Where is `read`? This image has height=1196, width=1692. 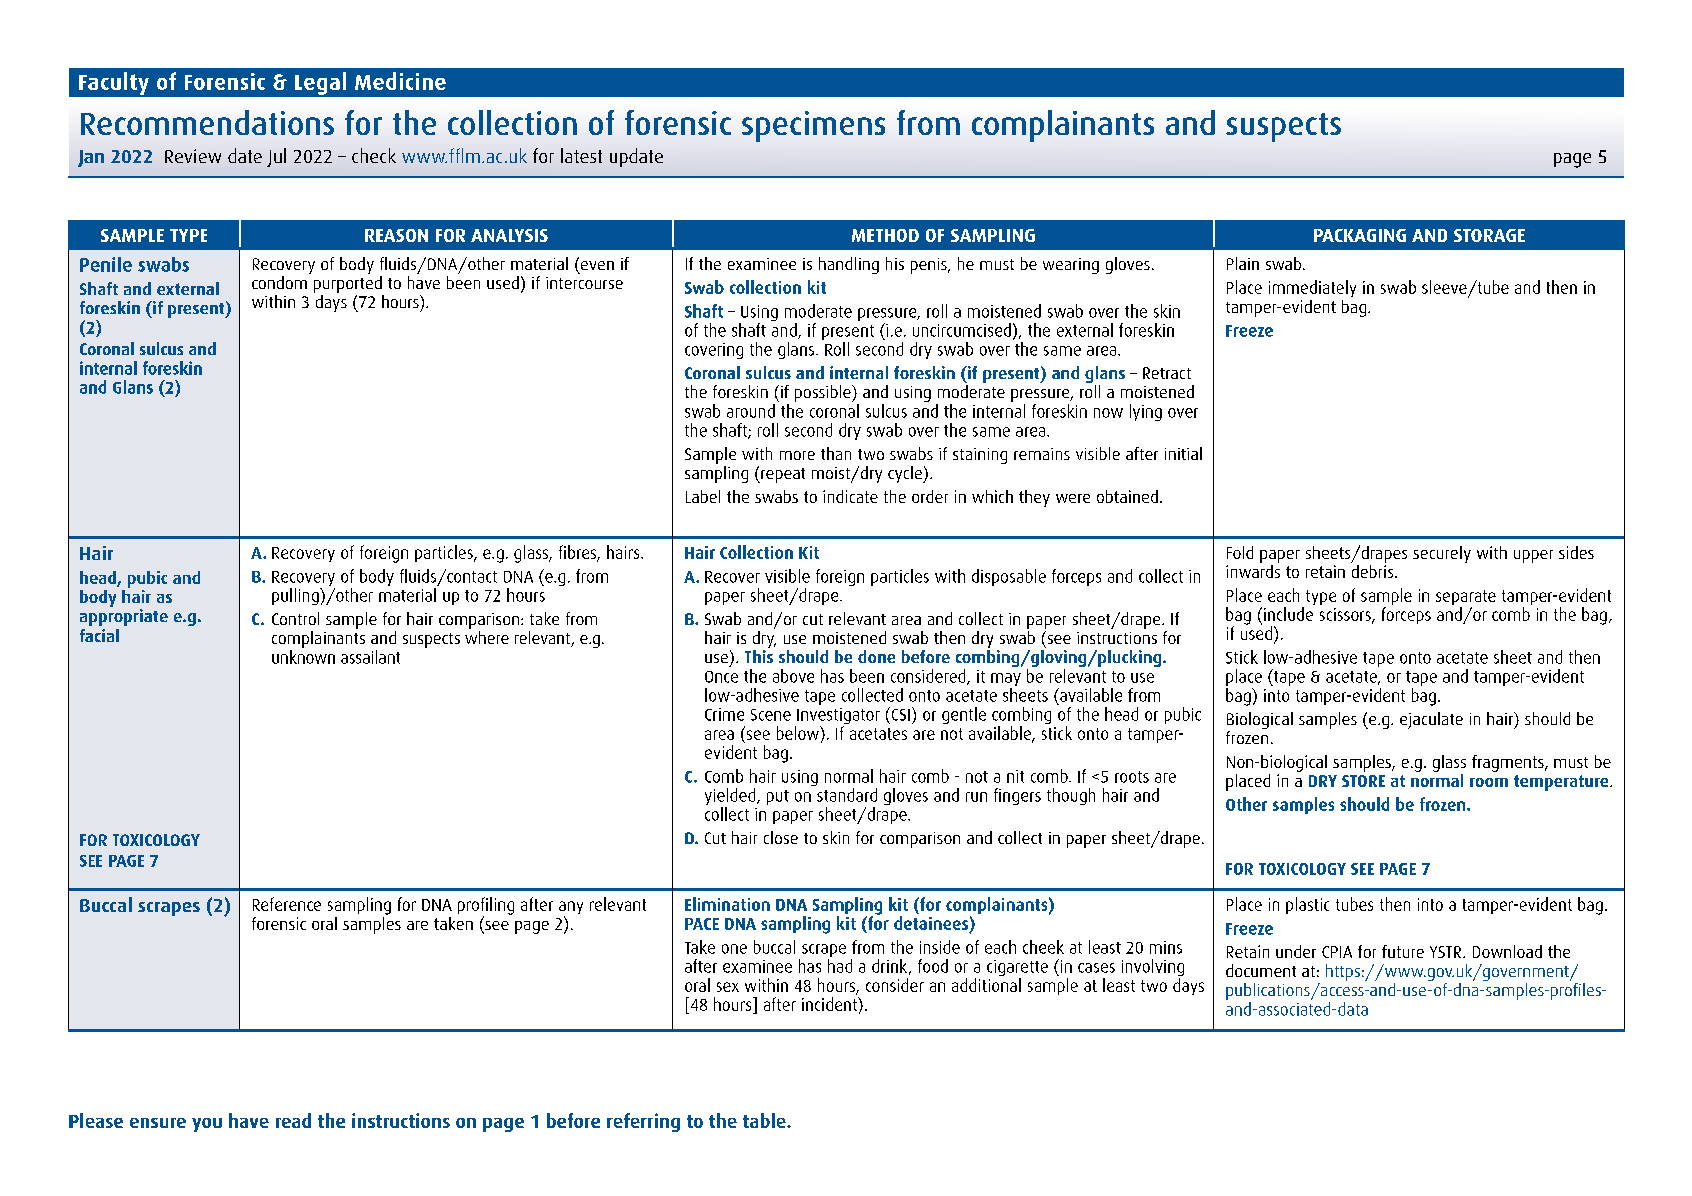
read is located at coordinates (293, 1120).
